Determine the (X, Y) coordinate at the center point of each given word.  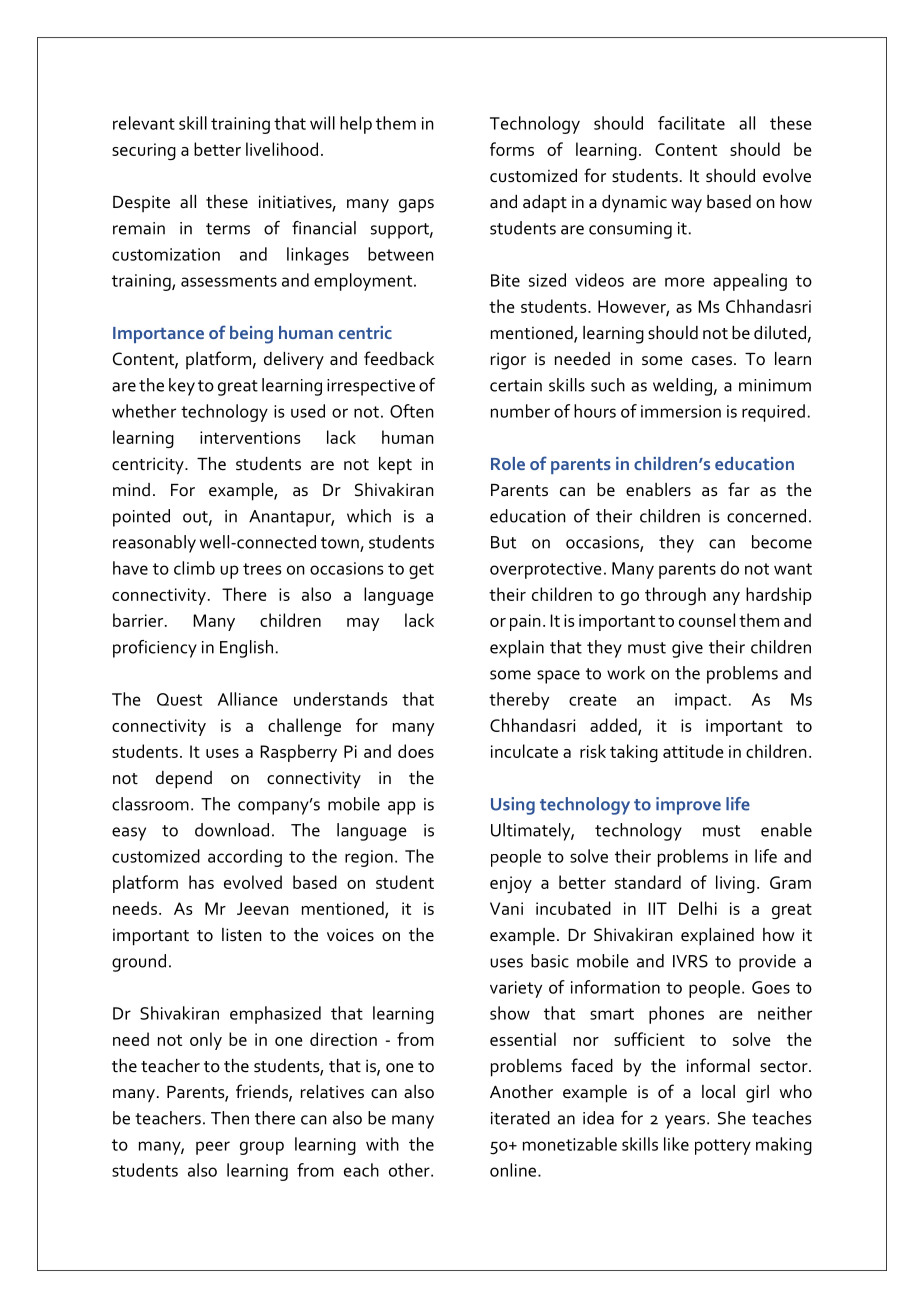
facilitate (691, 123)
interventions (250, 437)
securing (144, 151)
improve (688, 806)
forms (512, 149)
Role (508, 463)
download (232, 830)
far (739, 489)
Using (513, 806)
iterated (520, 1118)
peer (213, 1148)
